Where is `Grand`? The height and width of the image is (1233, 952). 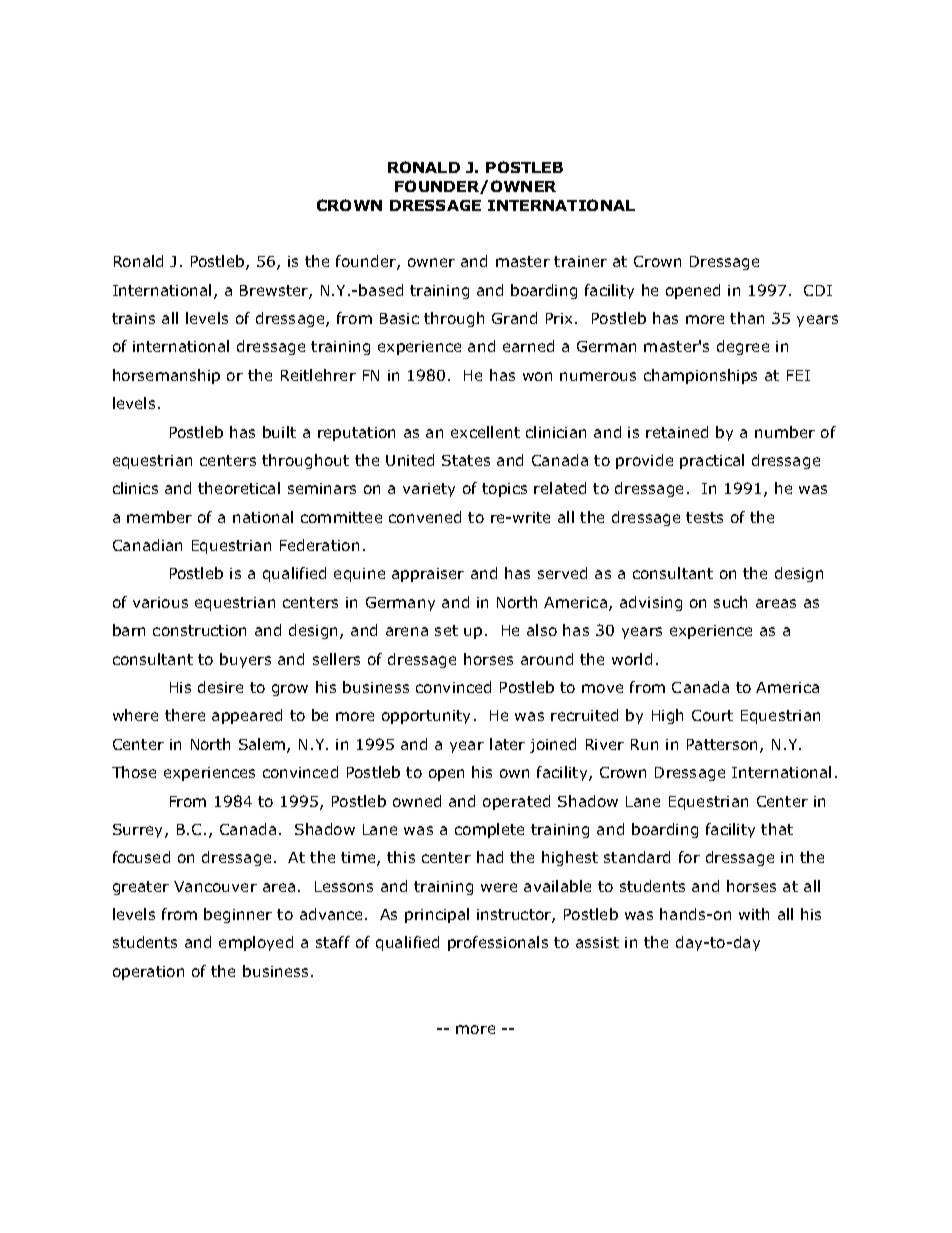 Grand is located at coordinates (514, 318).
